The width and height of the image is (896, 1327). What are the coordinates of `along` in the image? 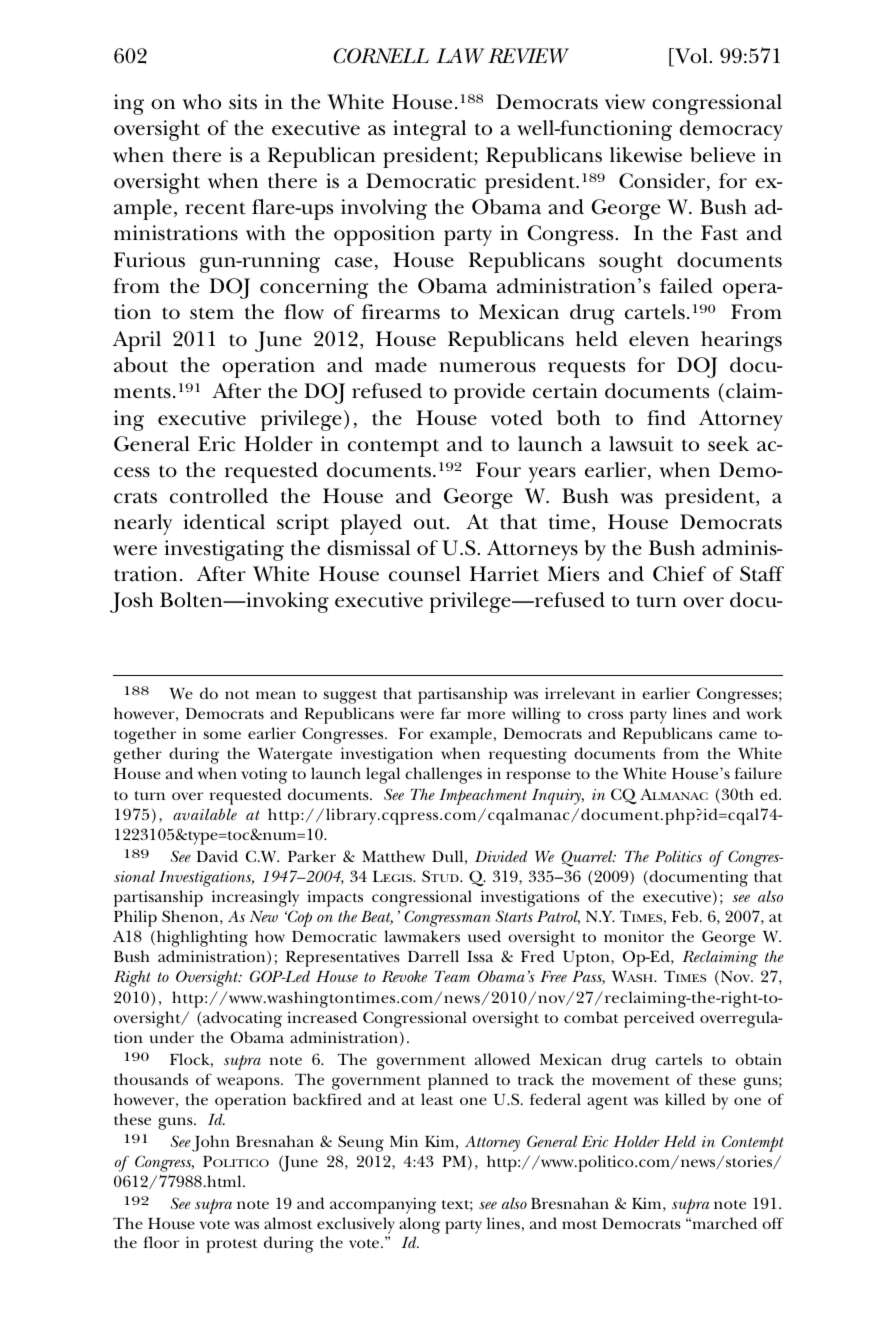 It's located at (419, 1225).
